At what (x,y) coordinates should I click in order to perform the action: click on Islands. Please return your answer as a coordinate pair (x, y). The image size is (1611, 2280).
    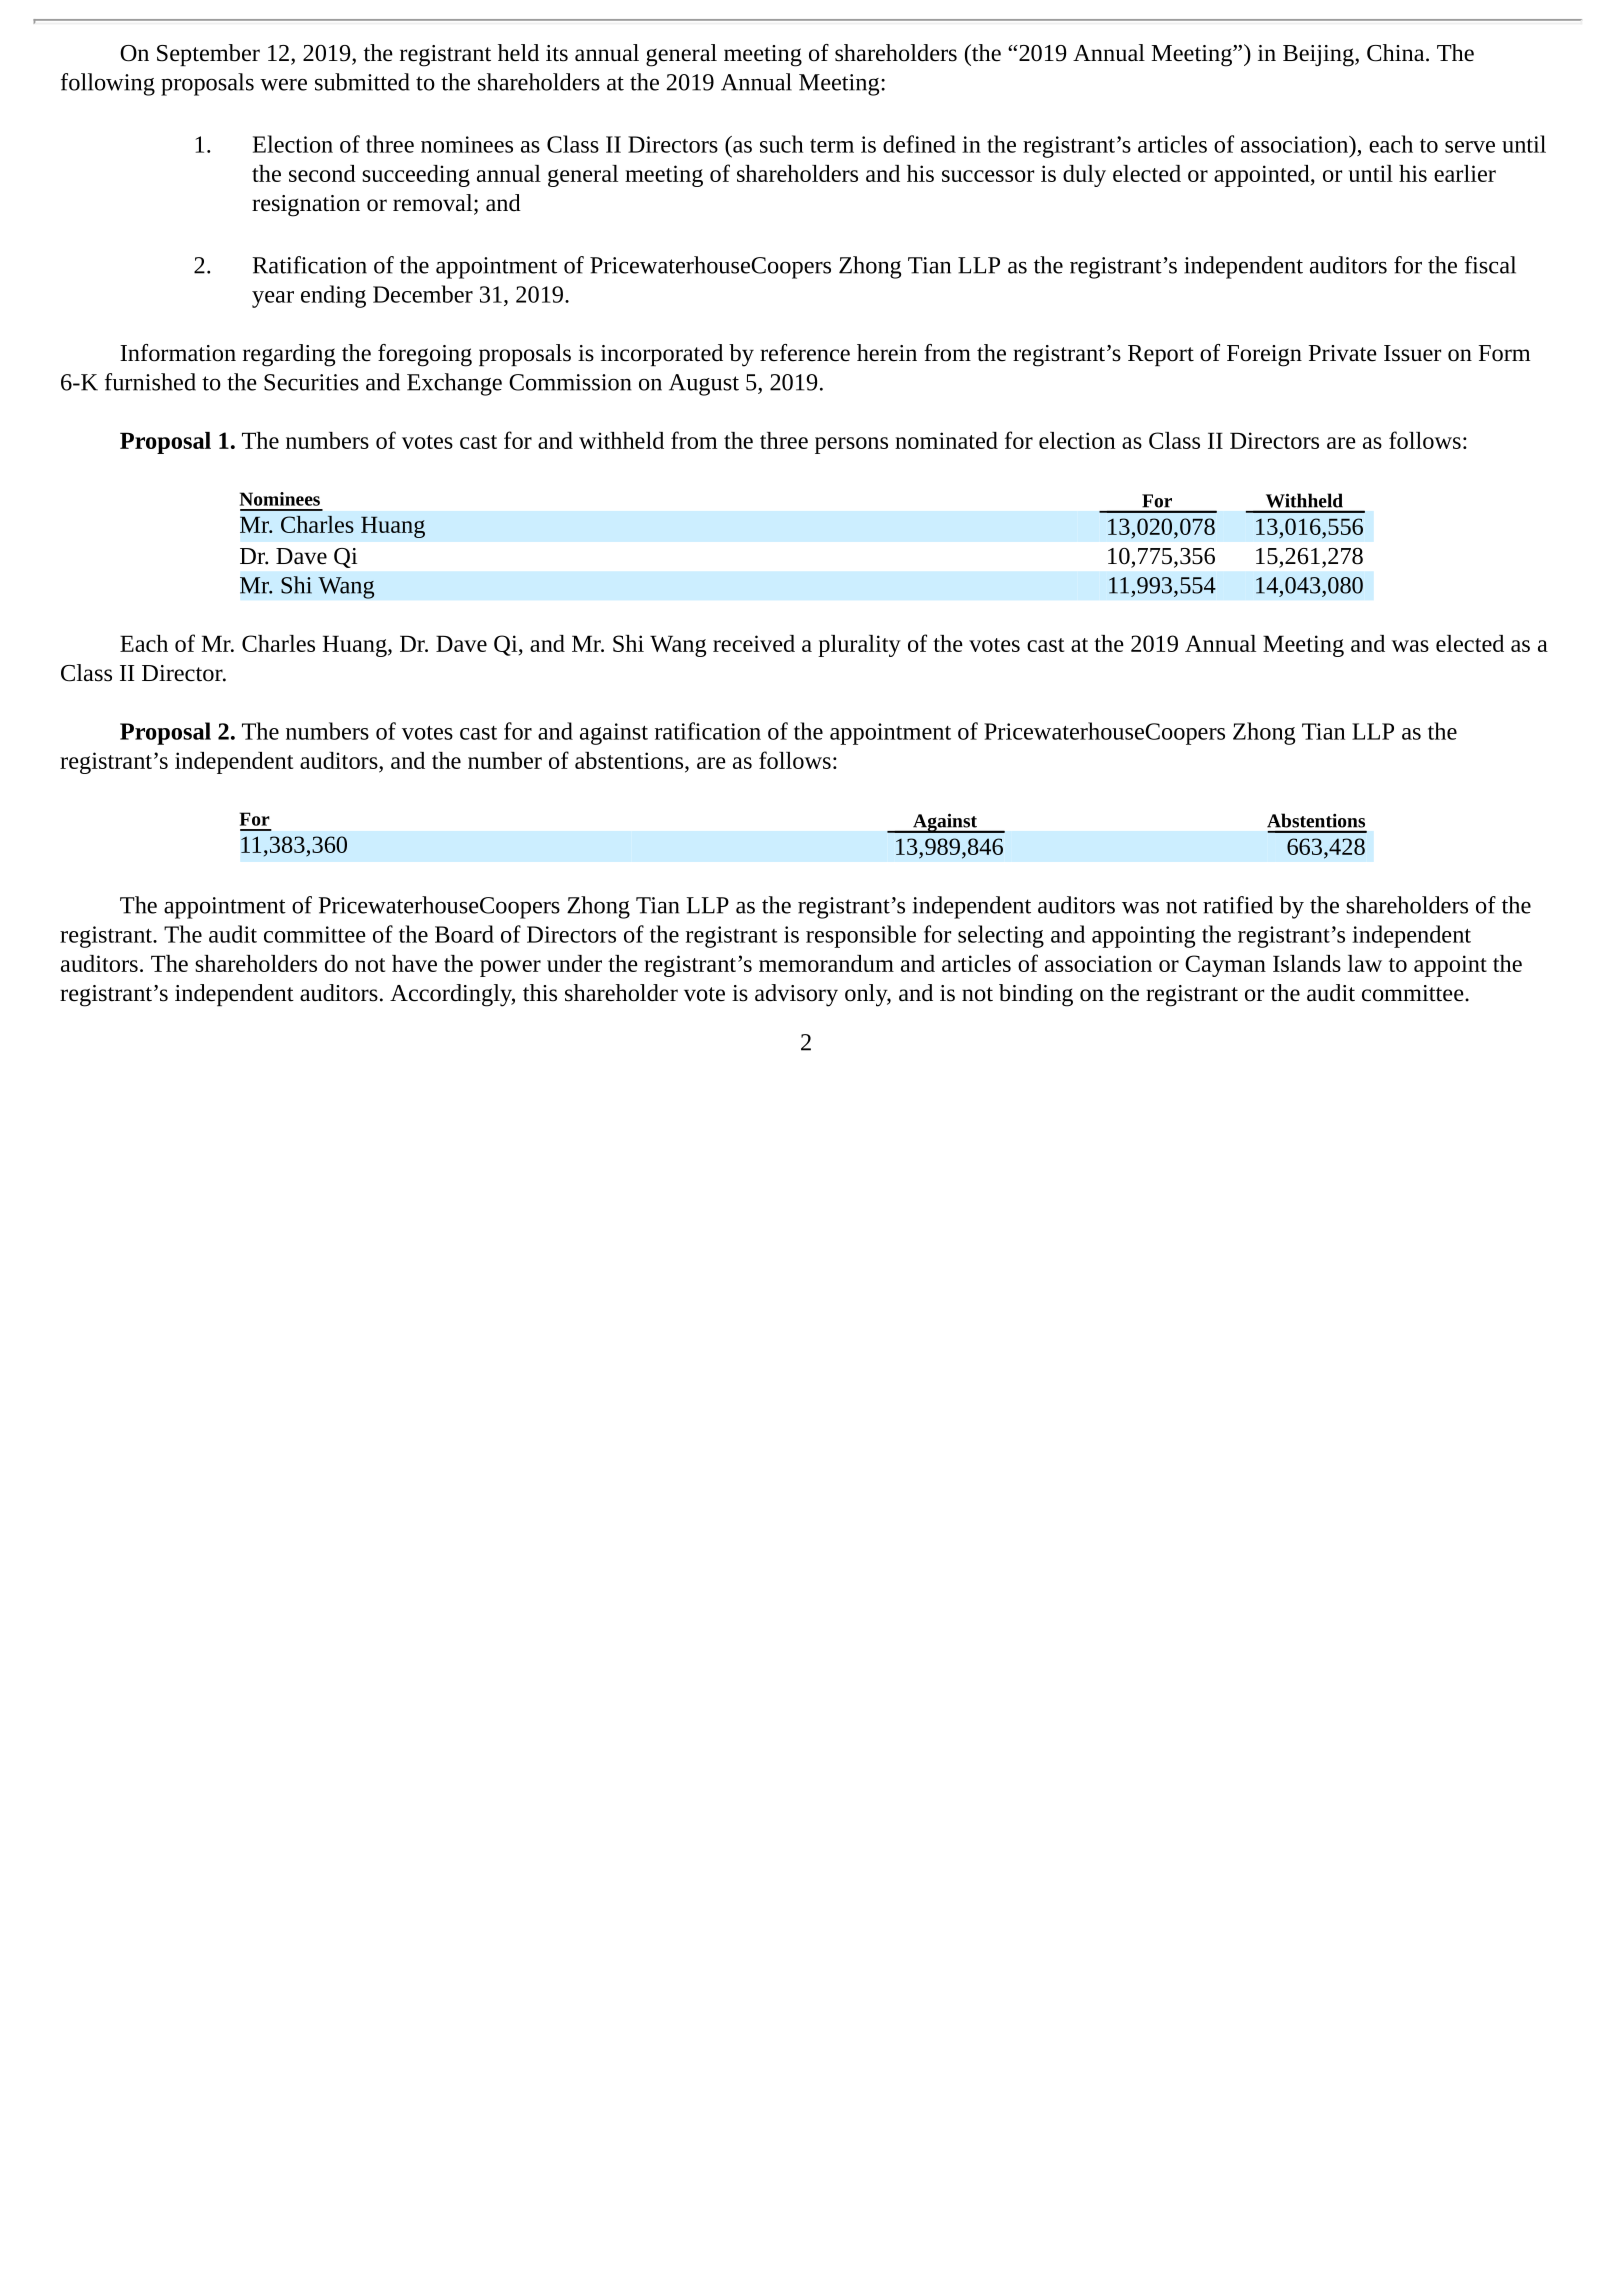
    Looking at the image, I should click on (1307, 963).
